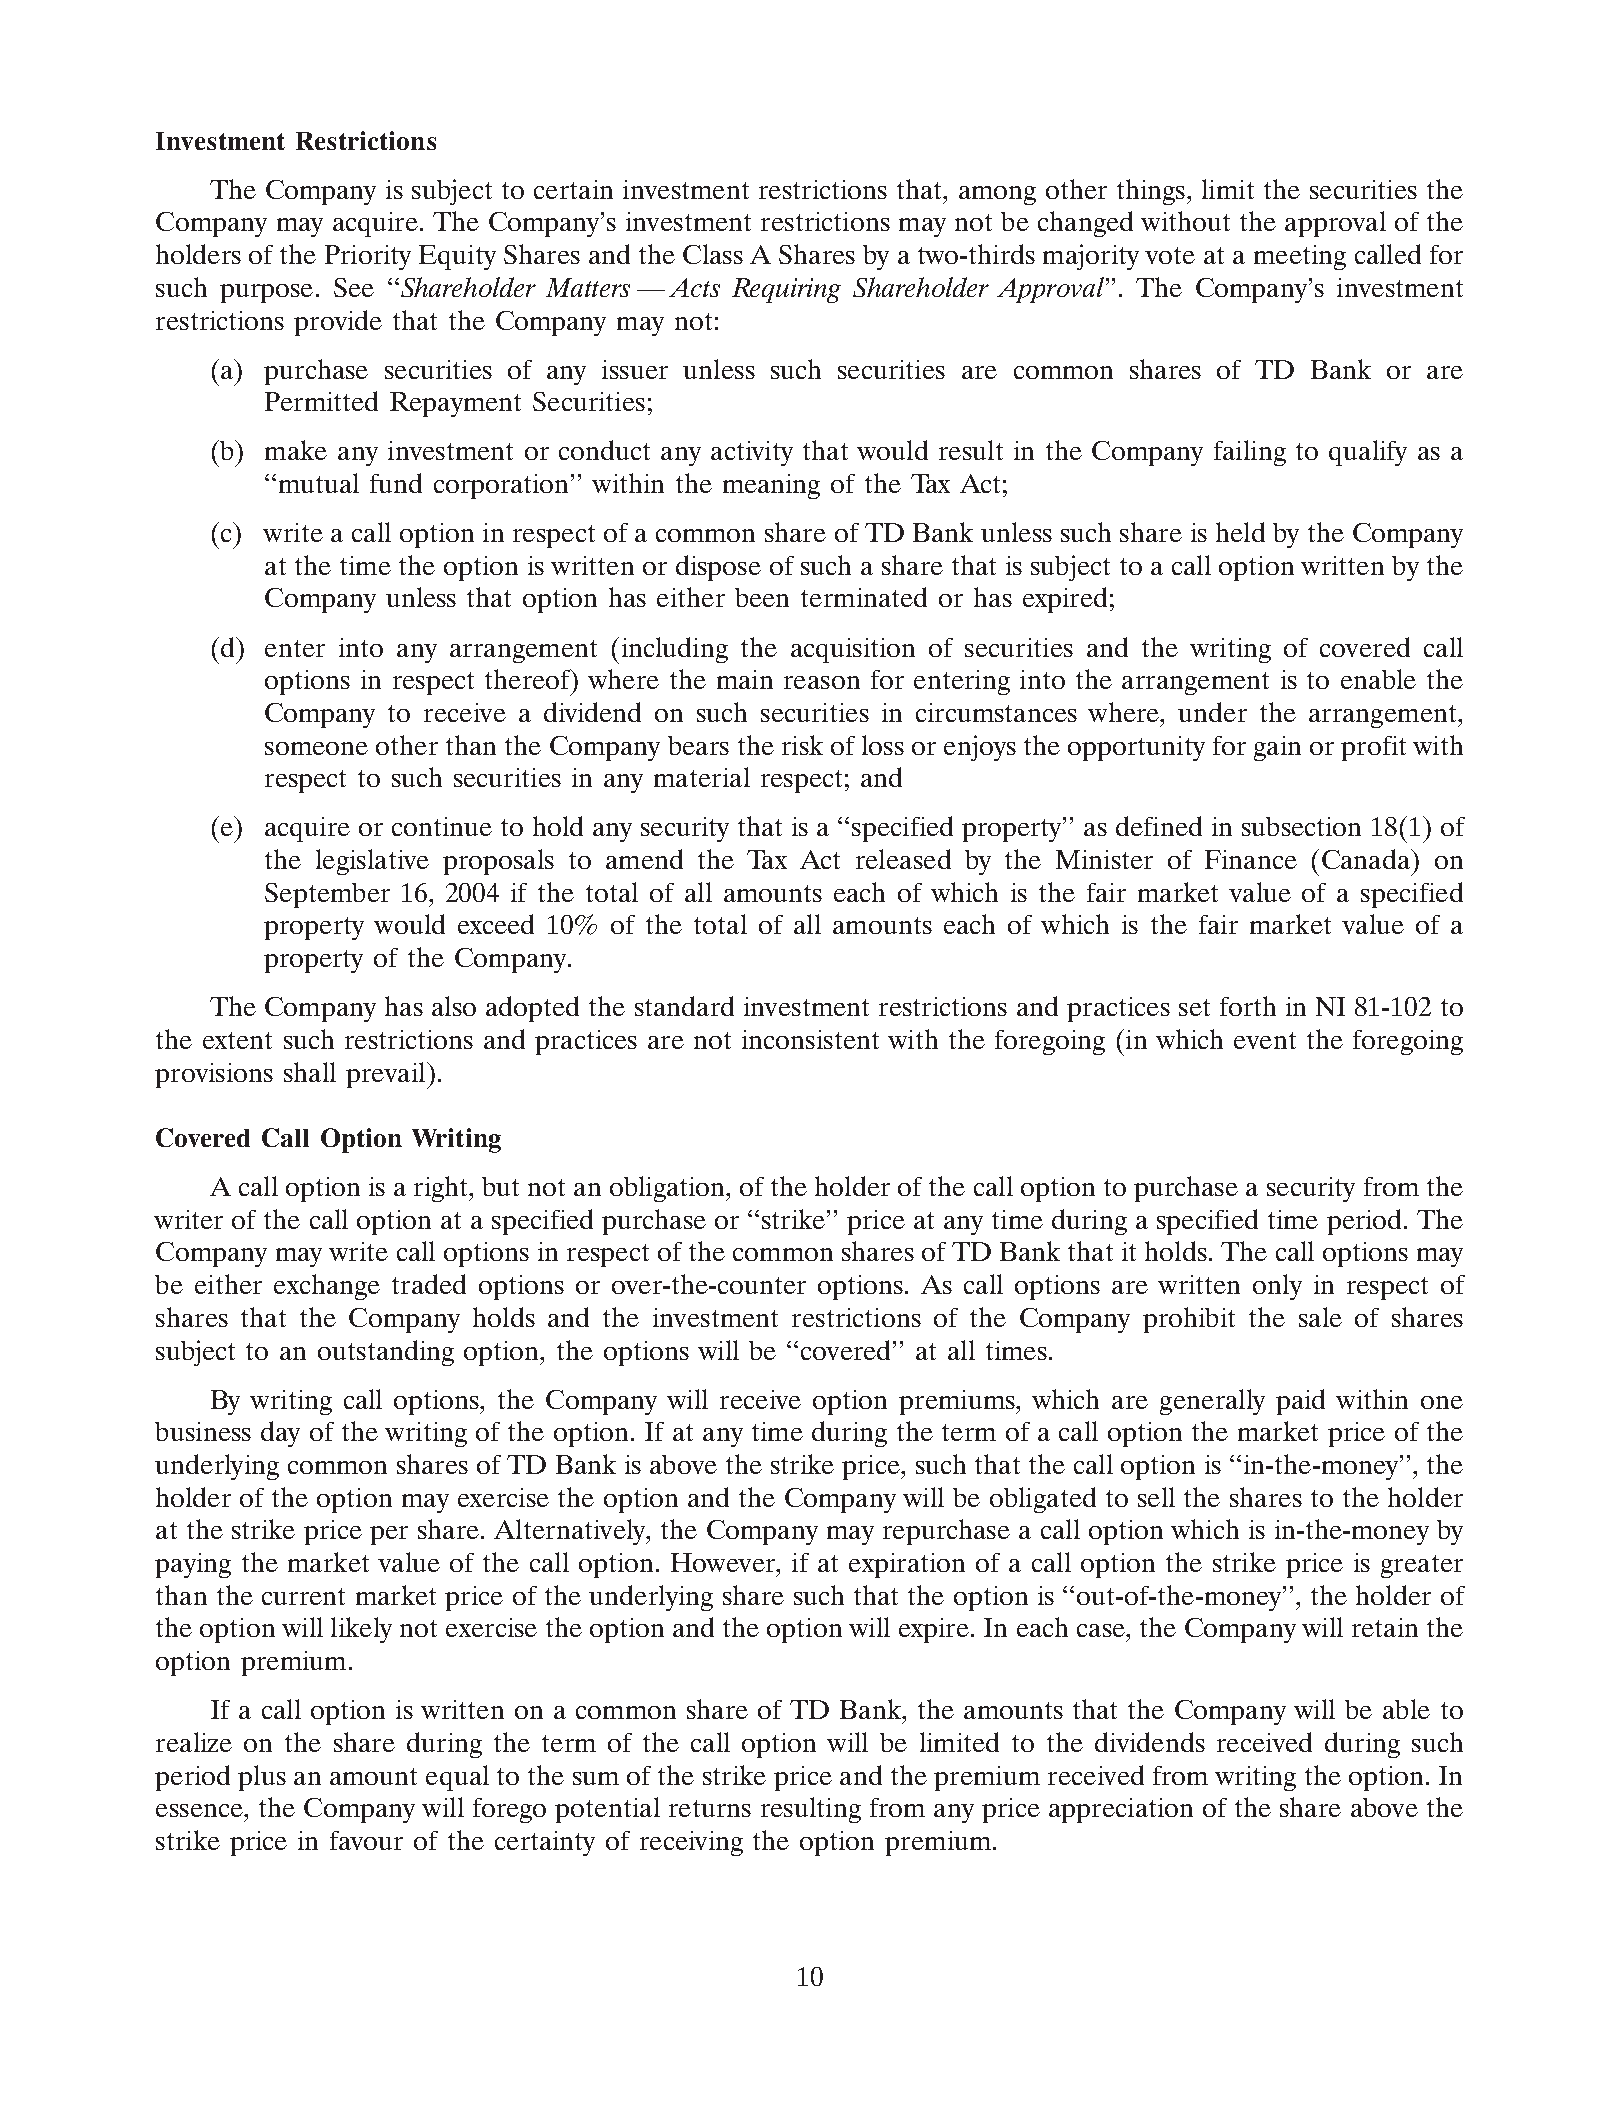 The image size is (1619, 2109). What do you see at coordinates (786, 290) in the image?
I see `Requiring` at bounding box center [786, 290].
